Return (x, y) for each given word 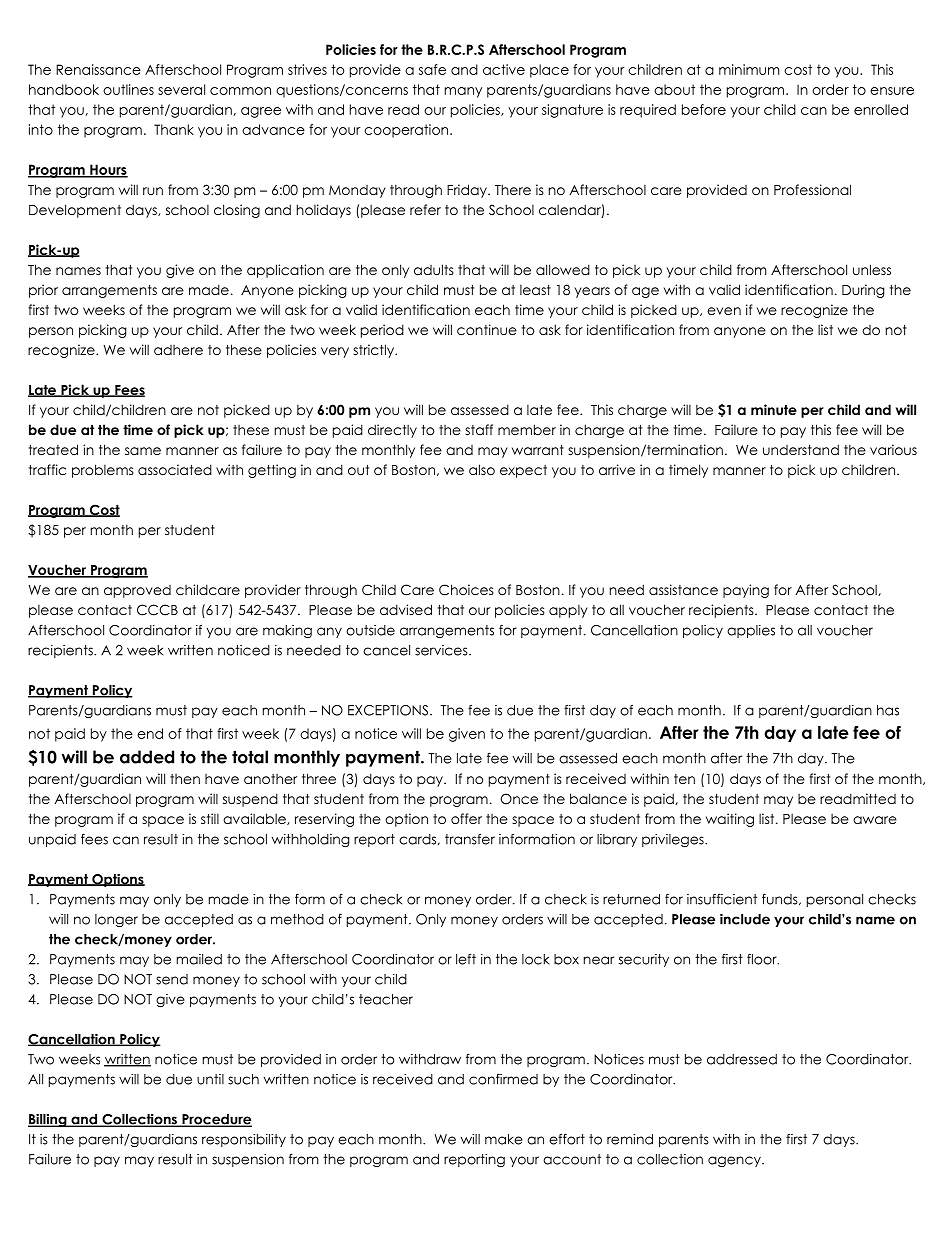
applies (751, 631)
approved (137, 591)
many (463, 92)
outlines (128, 89)
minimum (749, 69)
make (504, 1139)
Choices (466, 590)
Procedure (216, 1120)
